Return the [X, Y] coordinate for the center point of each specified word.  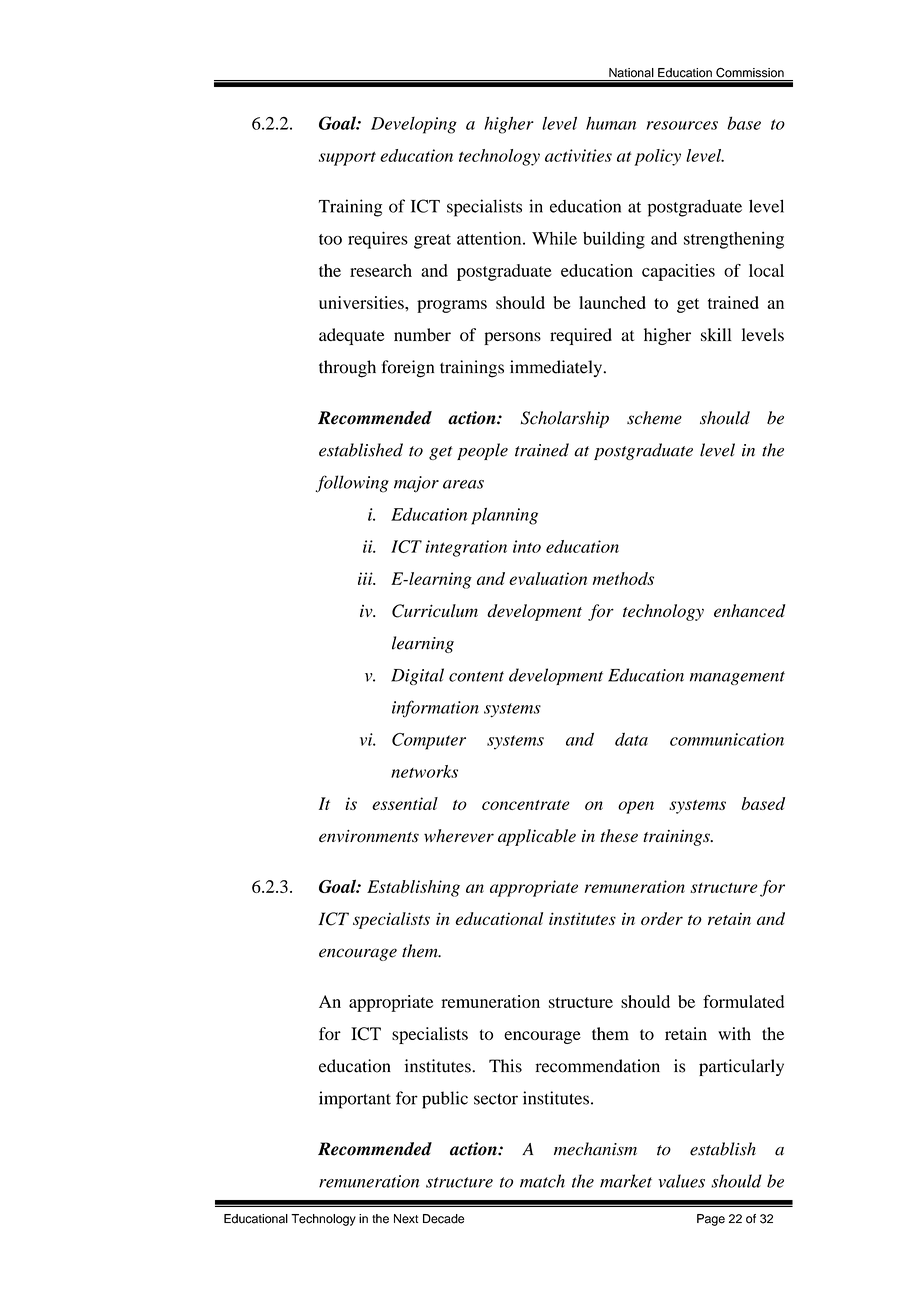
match [542, 1181]
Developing [414, 125]
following [352, 484]
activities [578, 155]
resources [682, 125]
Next [406, 1219]
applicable [537, 837]
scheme [654, 418]
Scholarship [565, 419]
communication [727, 739]
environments [369, 836]
